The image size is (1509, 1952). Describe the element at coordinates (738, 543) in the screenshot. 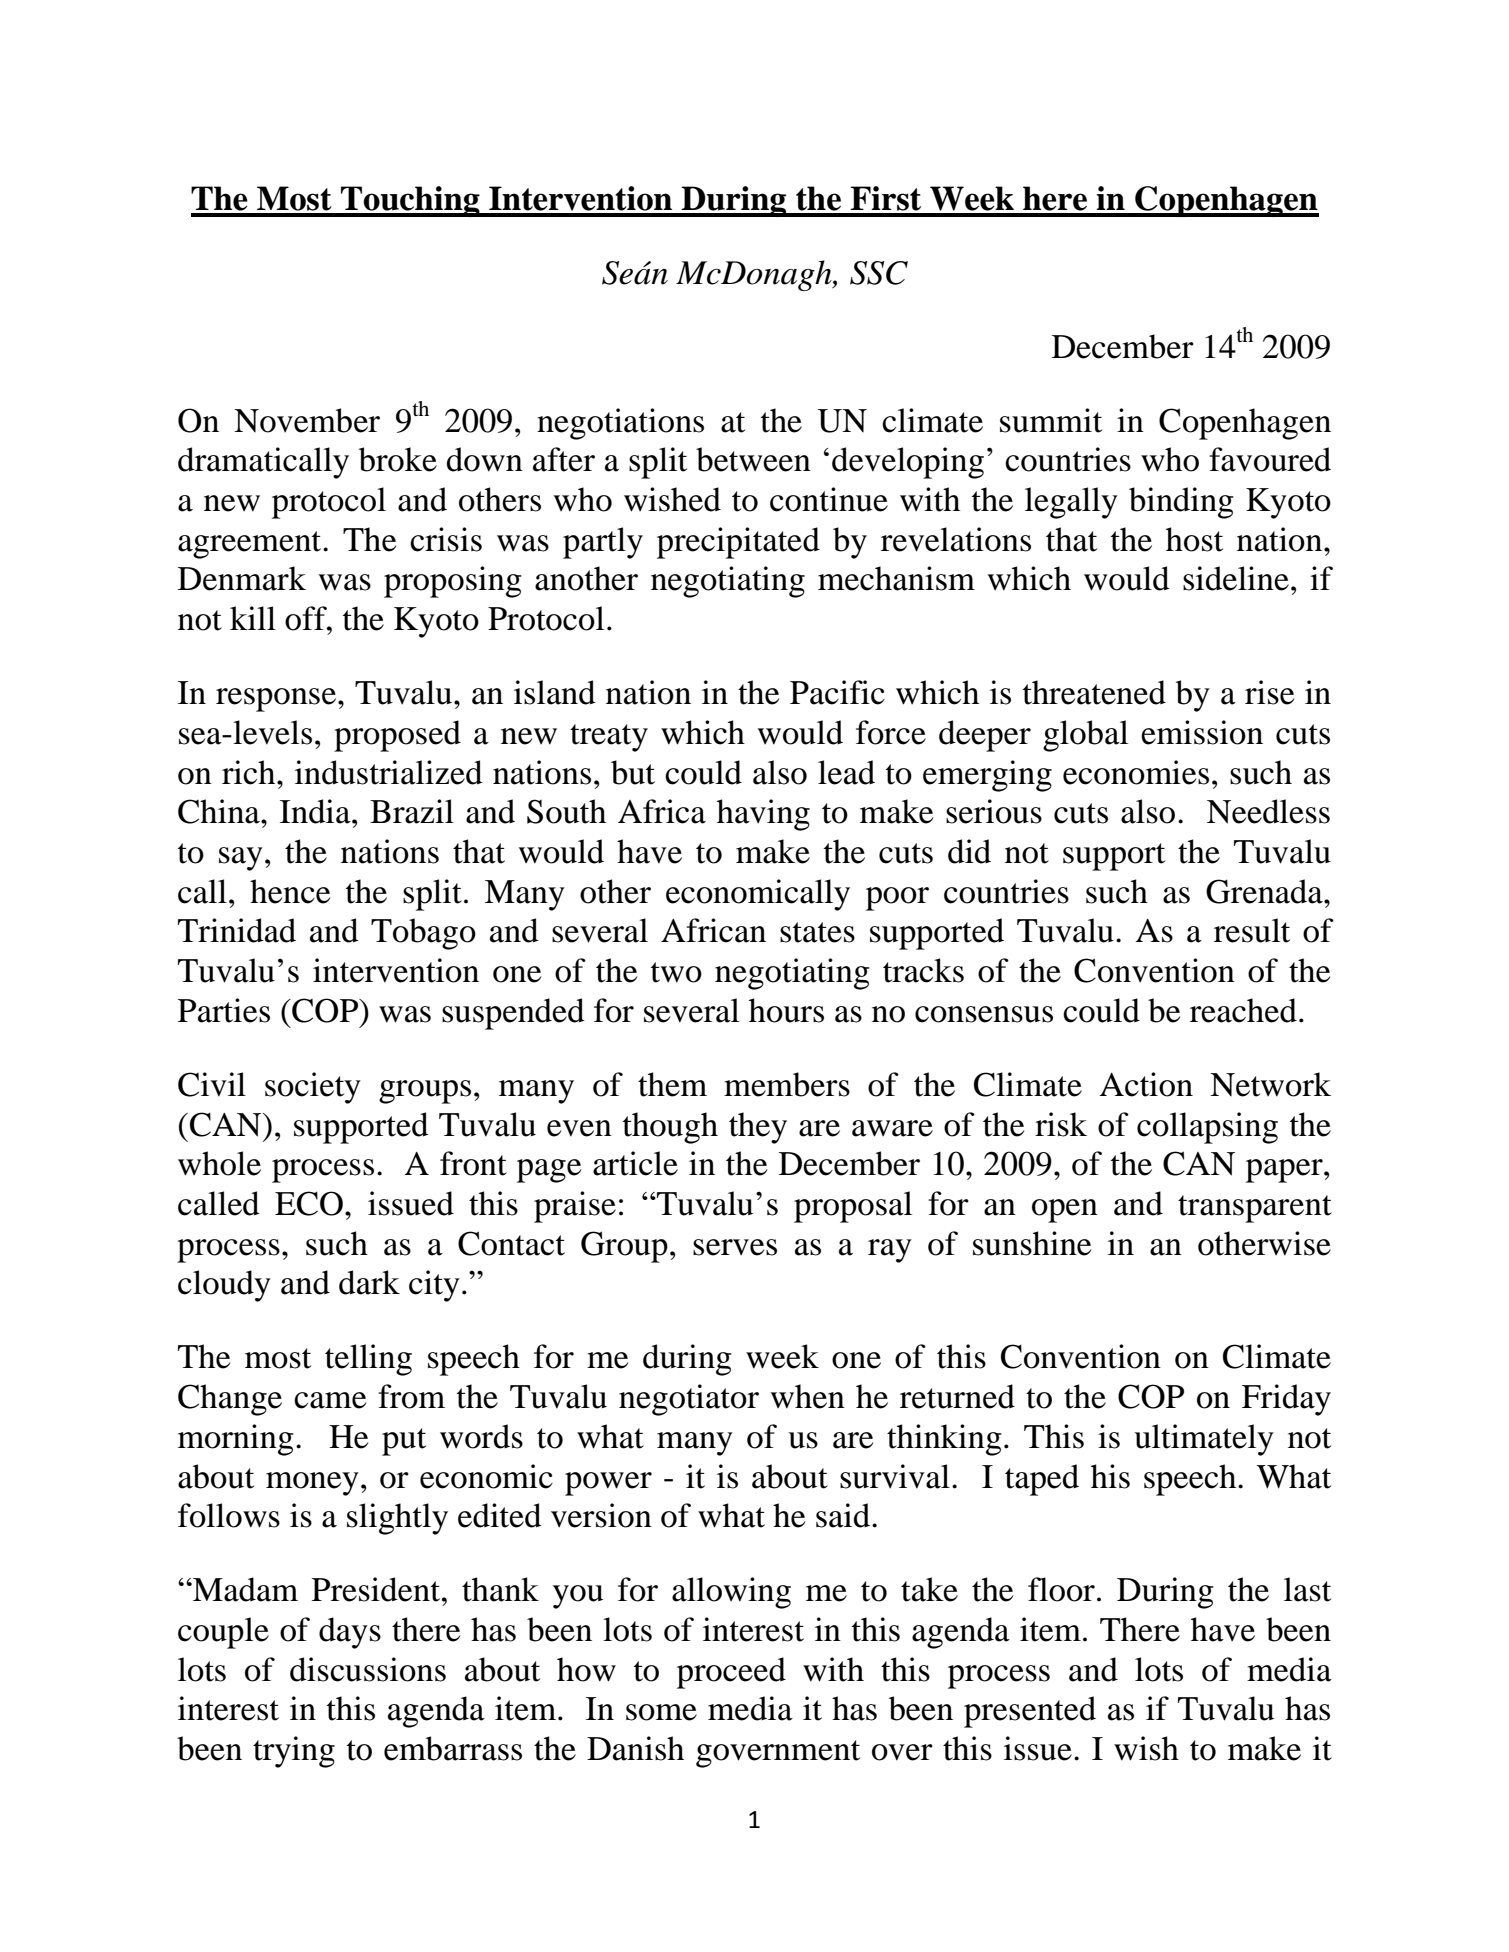

I see `precipitated` at that location.
